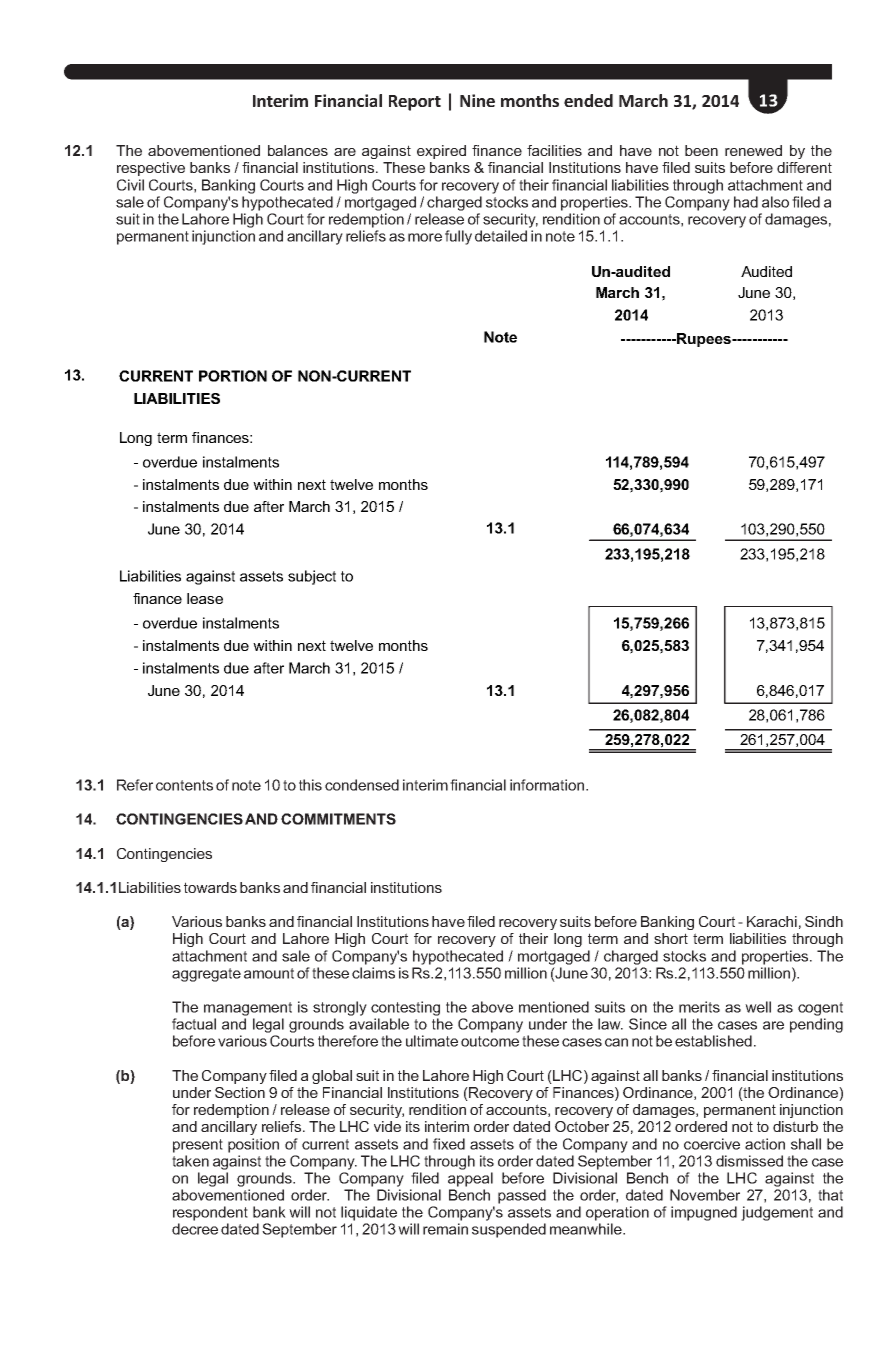  Describe the element at coordinates (210, 1213) in the document. I see `respondent` at that location.
